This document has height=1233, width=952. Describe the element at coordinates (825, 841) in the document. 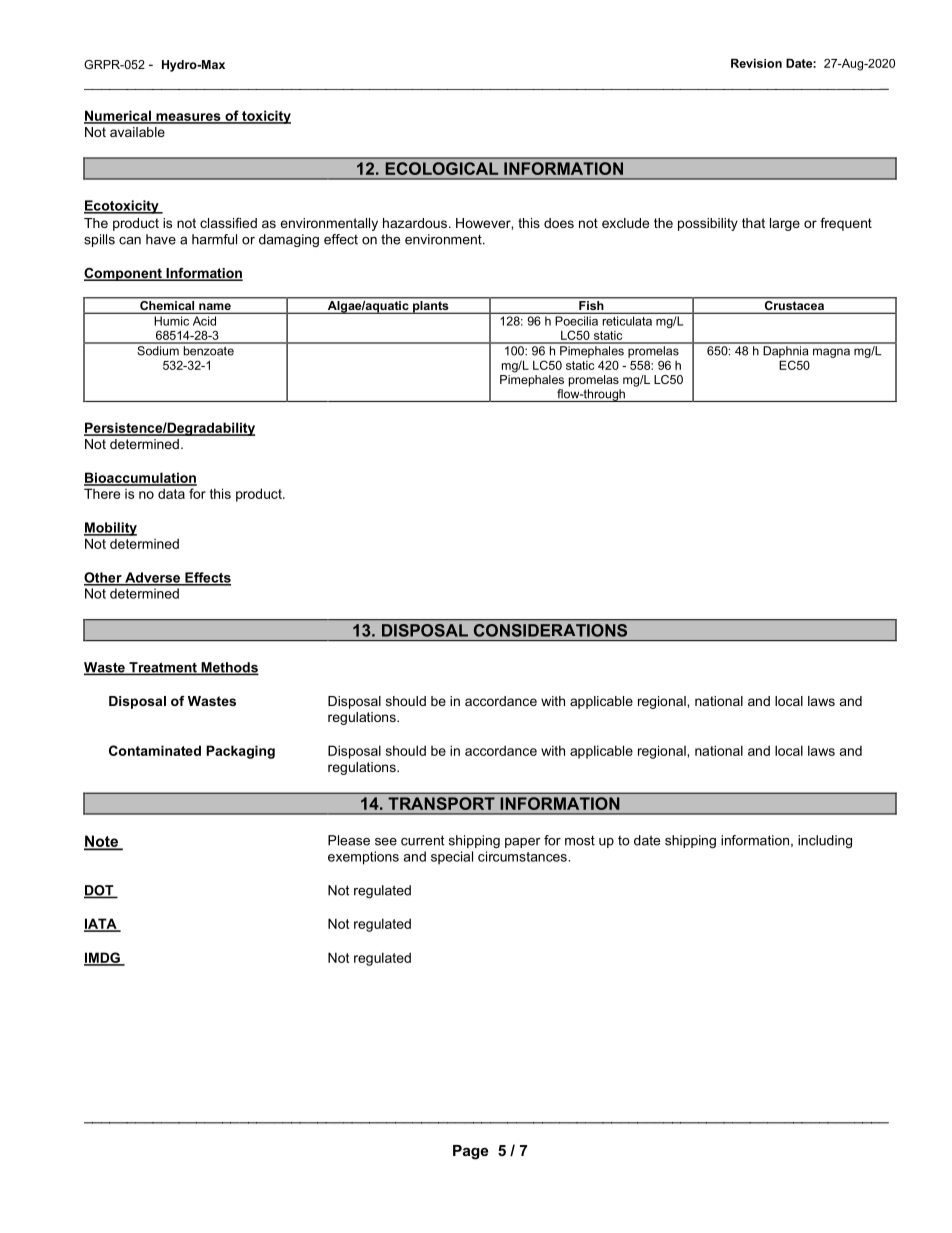

I see `including` at that location.
